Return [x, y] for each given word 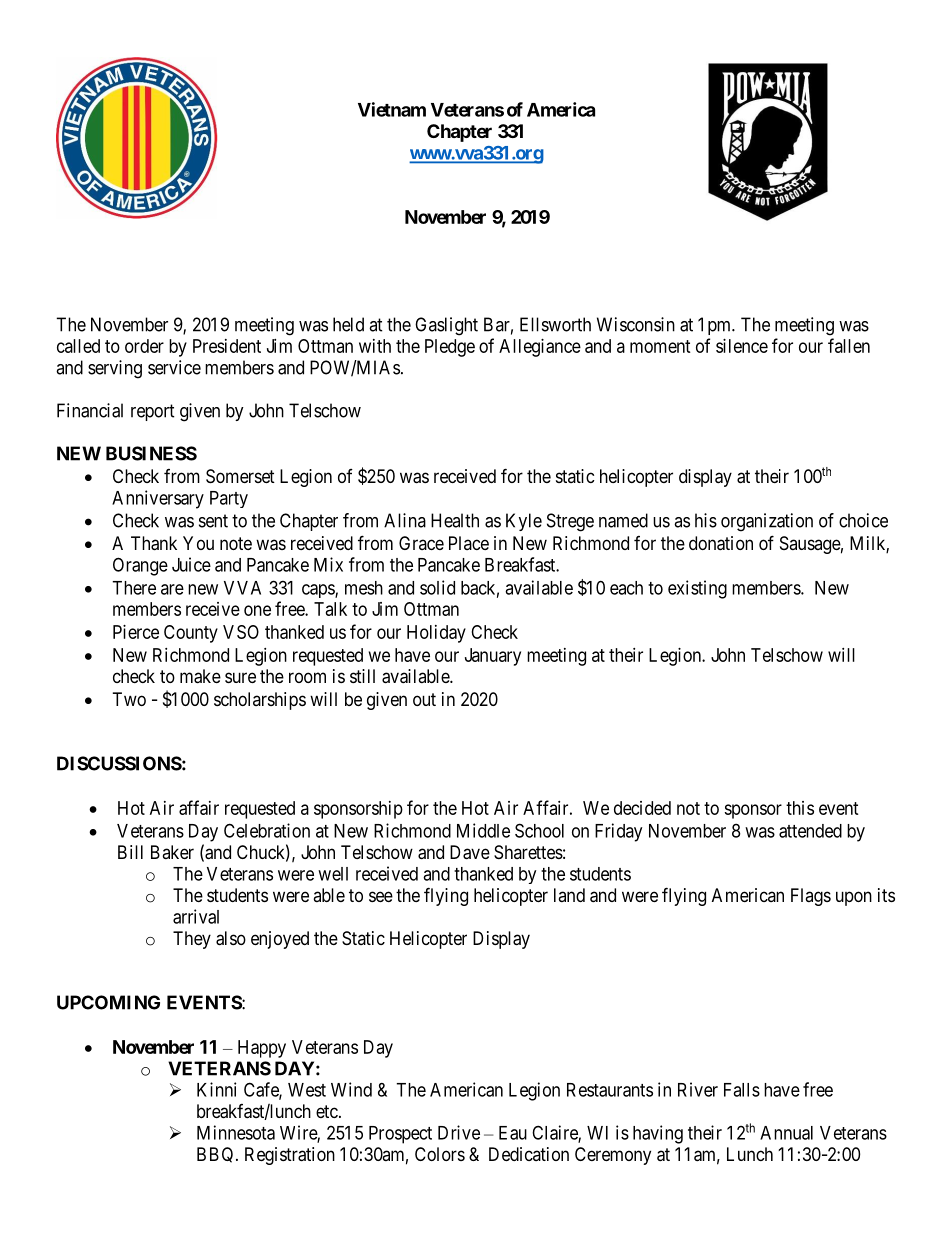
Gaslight [446, 326]
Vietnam [392, 109]
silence [742, 346]
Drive [459, 1132]
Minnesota [236, 1132]
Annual [786, 1133]
